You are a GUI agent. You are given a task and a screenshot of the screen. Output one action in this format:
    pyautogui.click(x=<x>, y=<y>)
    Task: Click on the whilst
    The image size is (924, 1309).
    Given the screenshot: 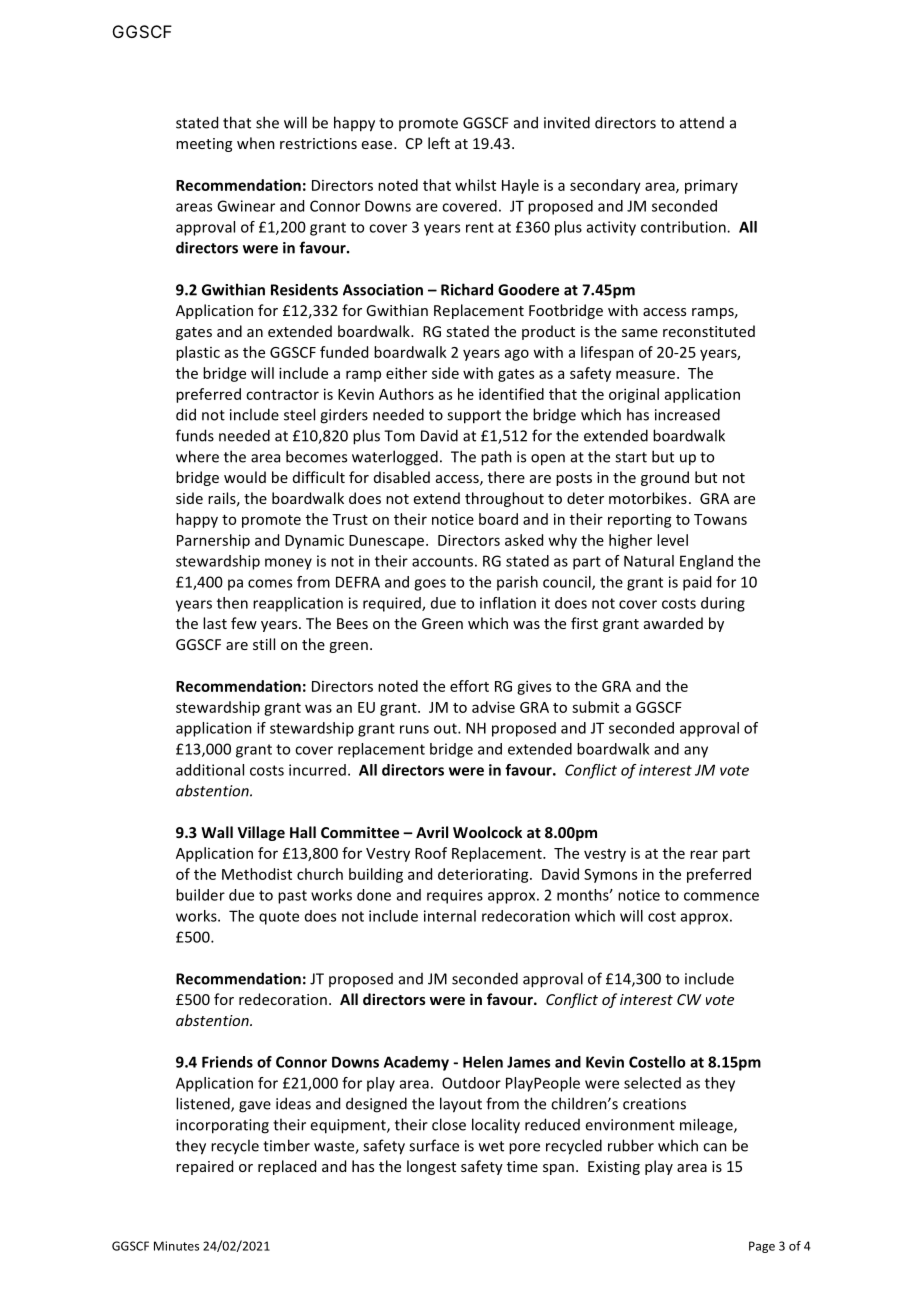 What is the action you would take?
    pyautogui.click(x=475, y=185)
